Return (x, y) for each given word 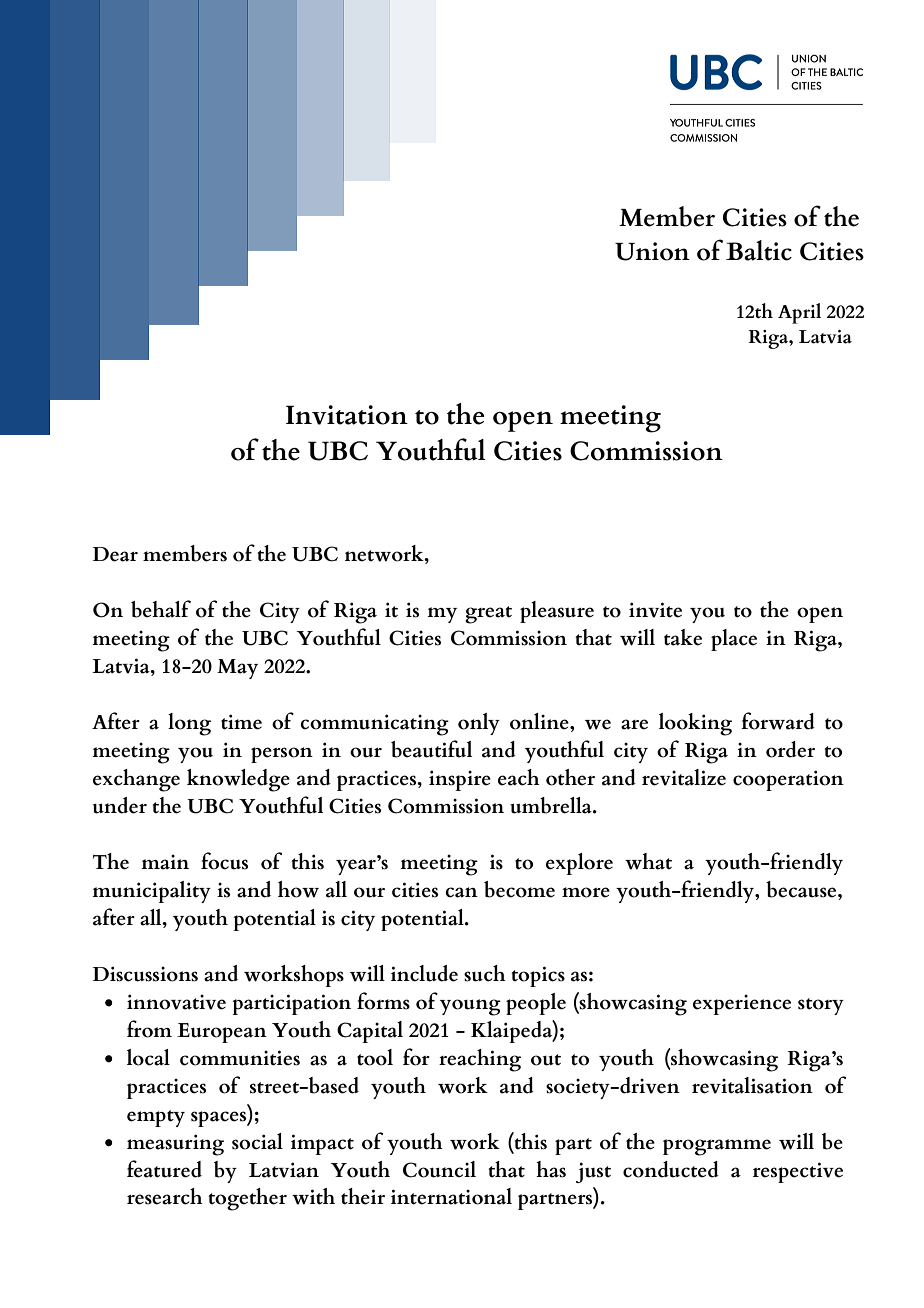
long (189, 724)
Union (652, 251)
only (479, 724)
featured (164, 1169)
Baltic (759, 250)
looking (695, 724)
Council (439, 1169)
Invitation (347, 415)
